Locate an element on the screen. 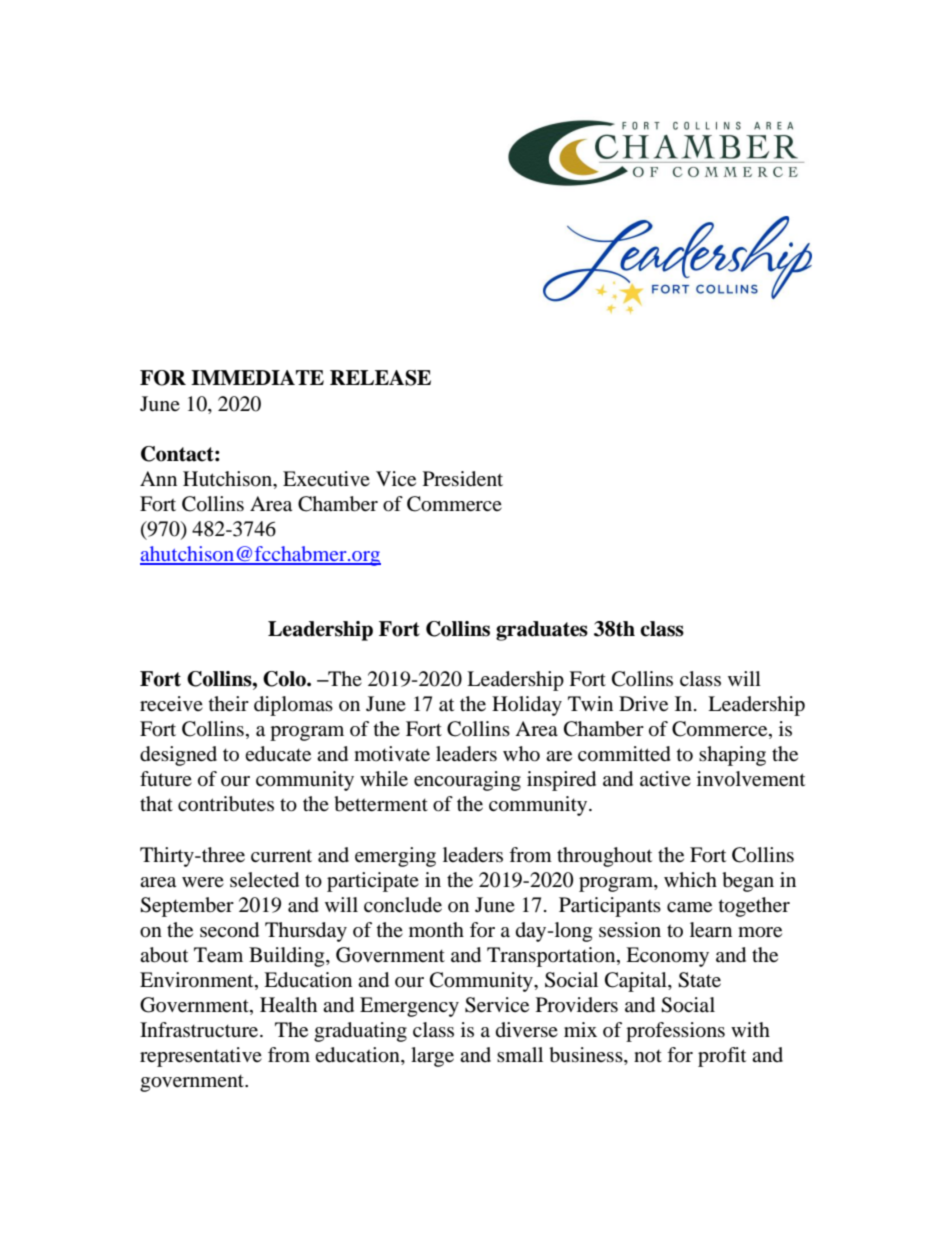  graduates is located at coordinates (542, 631).
